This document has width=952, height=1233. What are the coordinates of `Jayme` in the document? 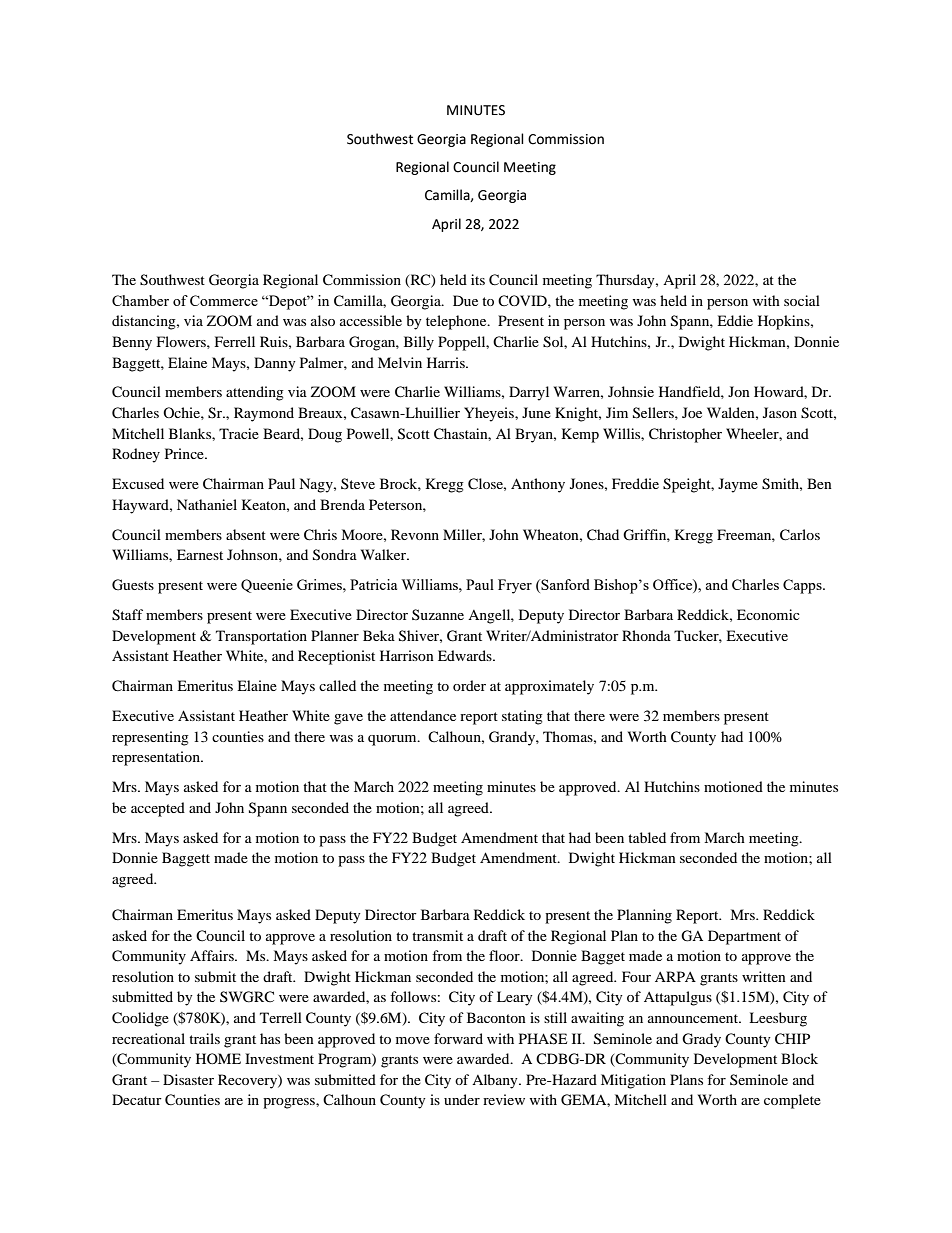 It's located at (738, 485).
